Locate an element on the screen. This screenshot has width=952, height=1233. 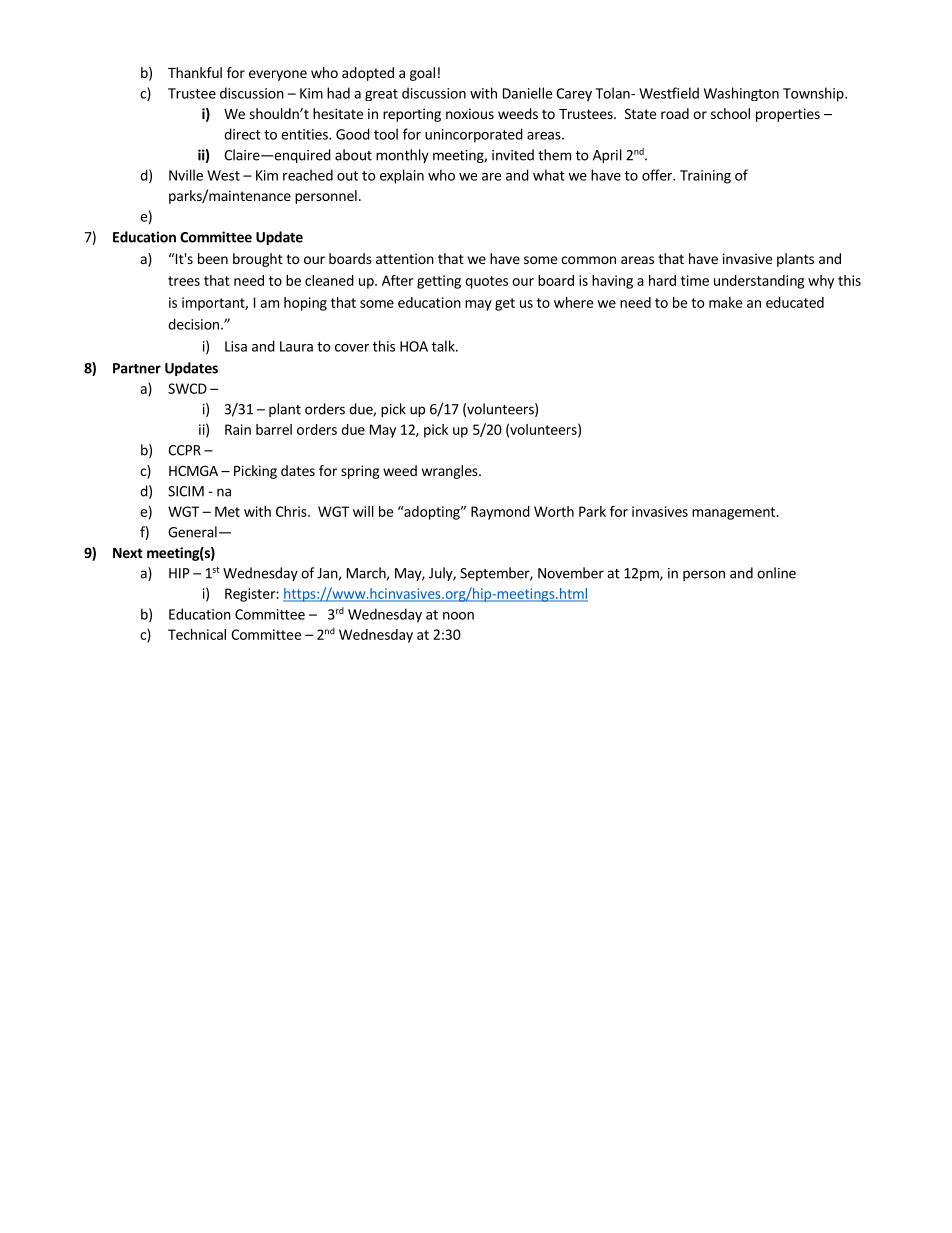
Technical is located at coordinates (197, 634).
